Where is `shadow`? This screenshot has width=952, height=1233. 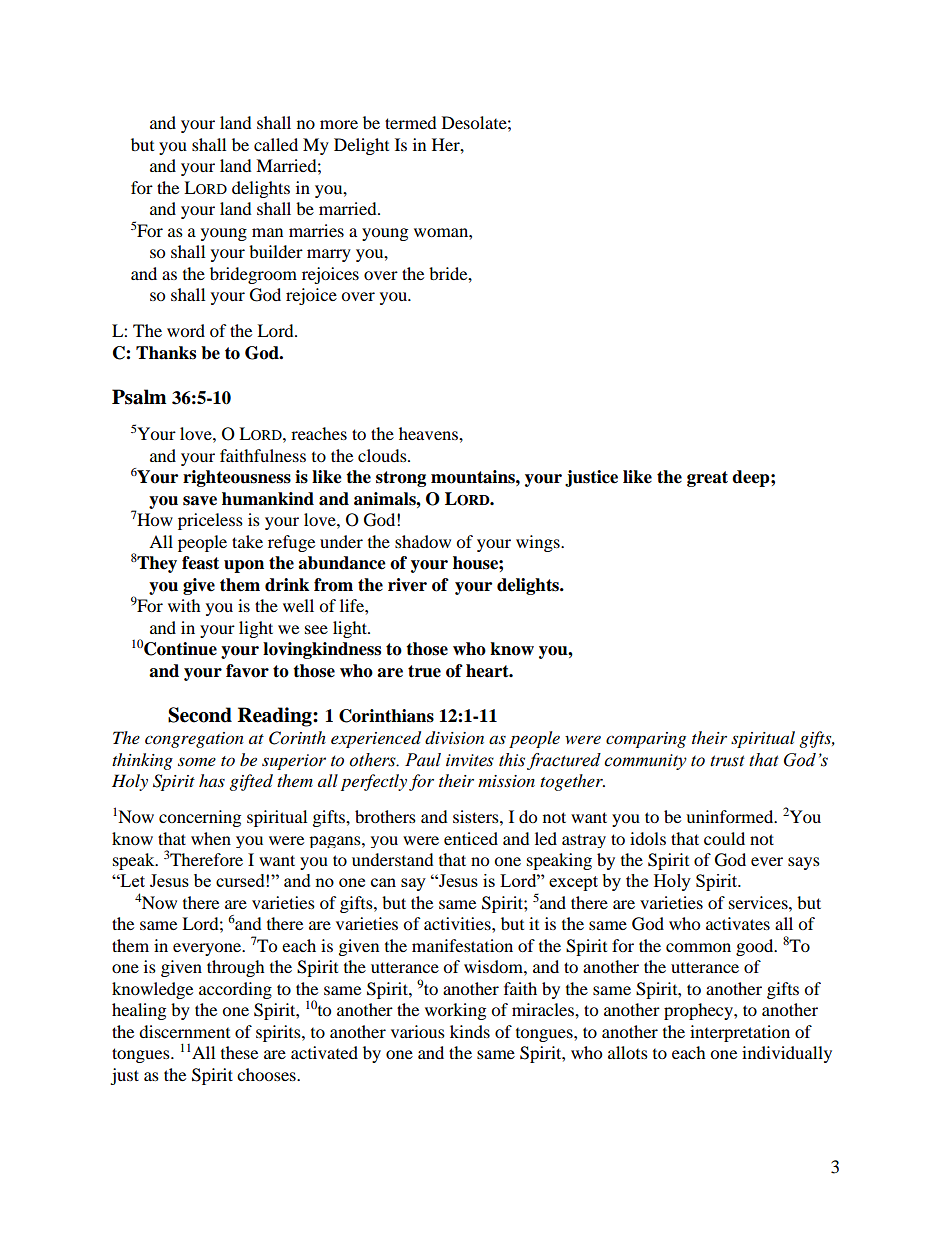
shadow is located at coordinates (423, 541).
